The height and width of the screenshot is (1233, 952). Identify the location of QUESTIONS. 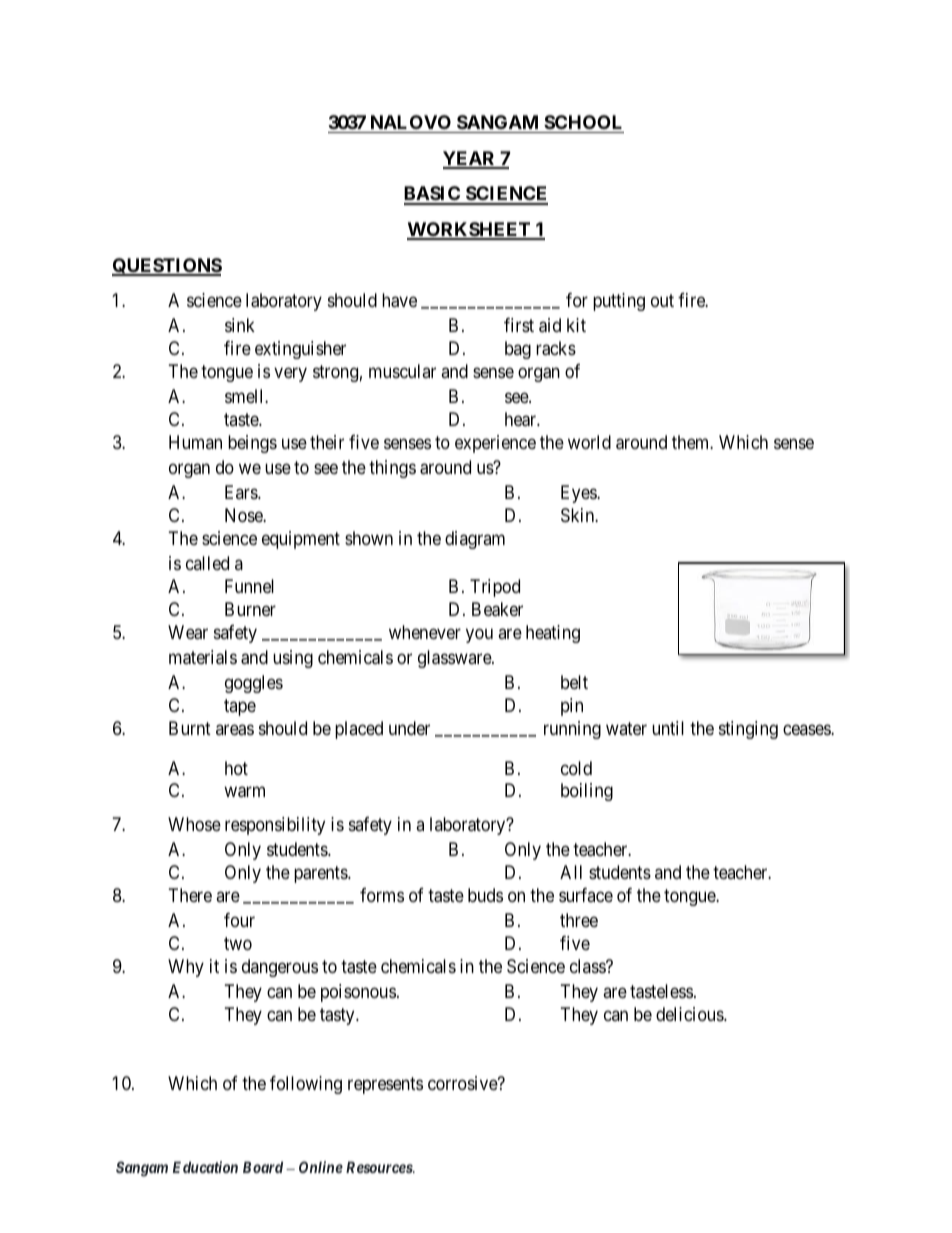
(167, 267).
